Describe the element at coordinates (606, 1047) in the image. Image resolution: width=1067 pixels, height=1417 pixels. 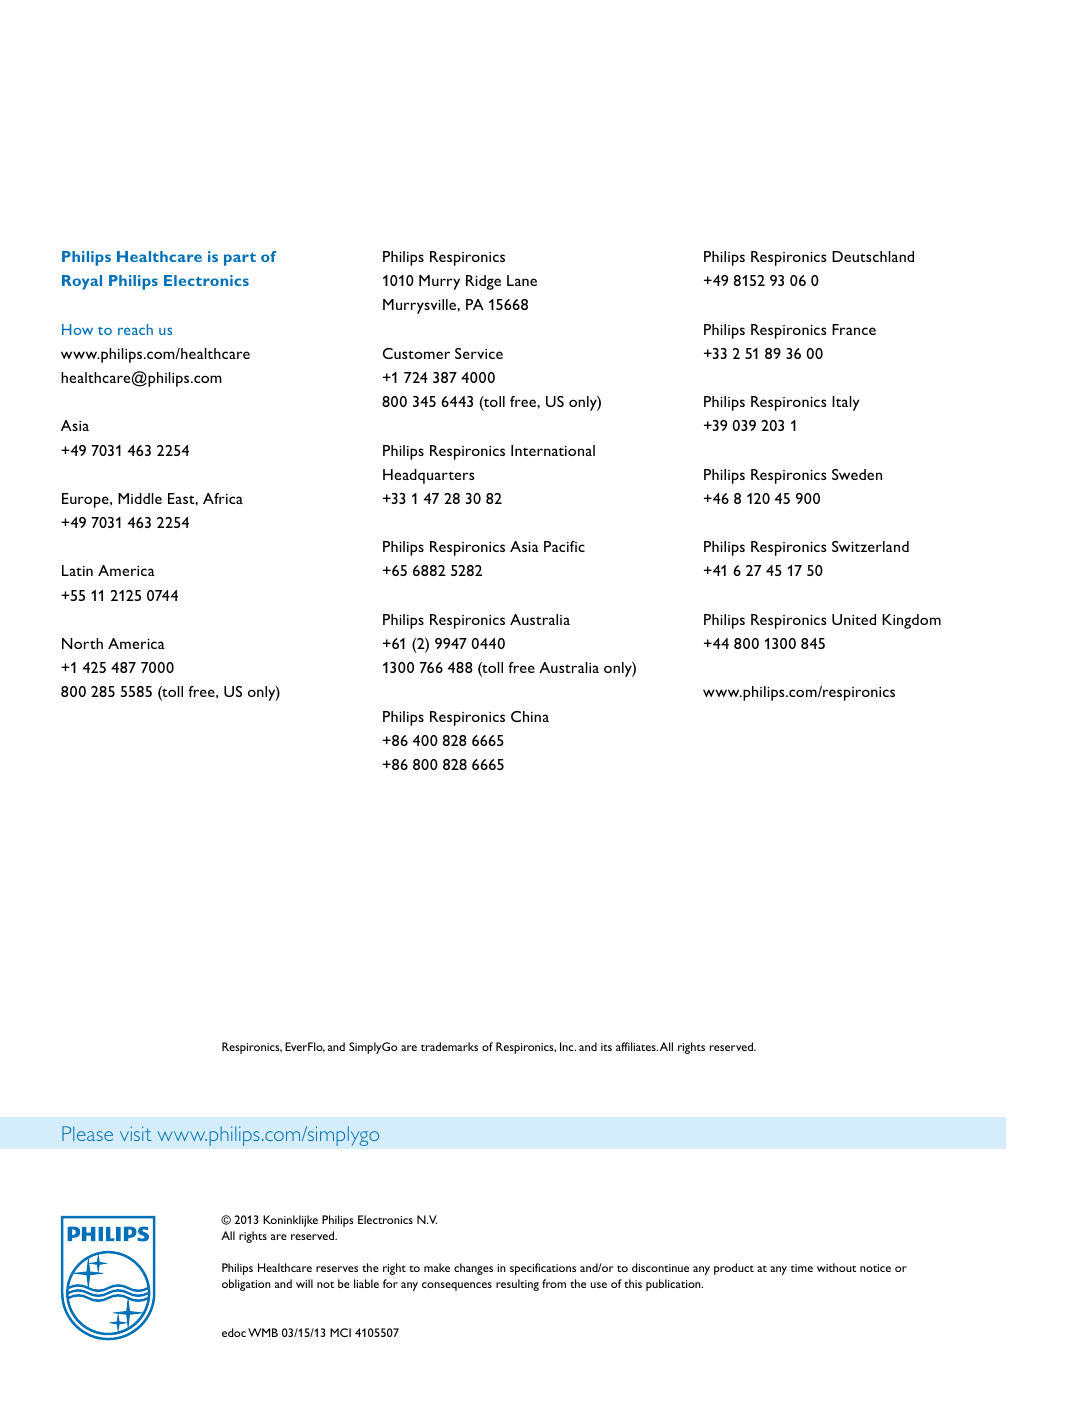
I see `its` at that location.
